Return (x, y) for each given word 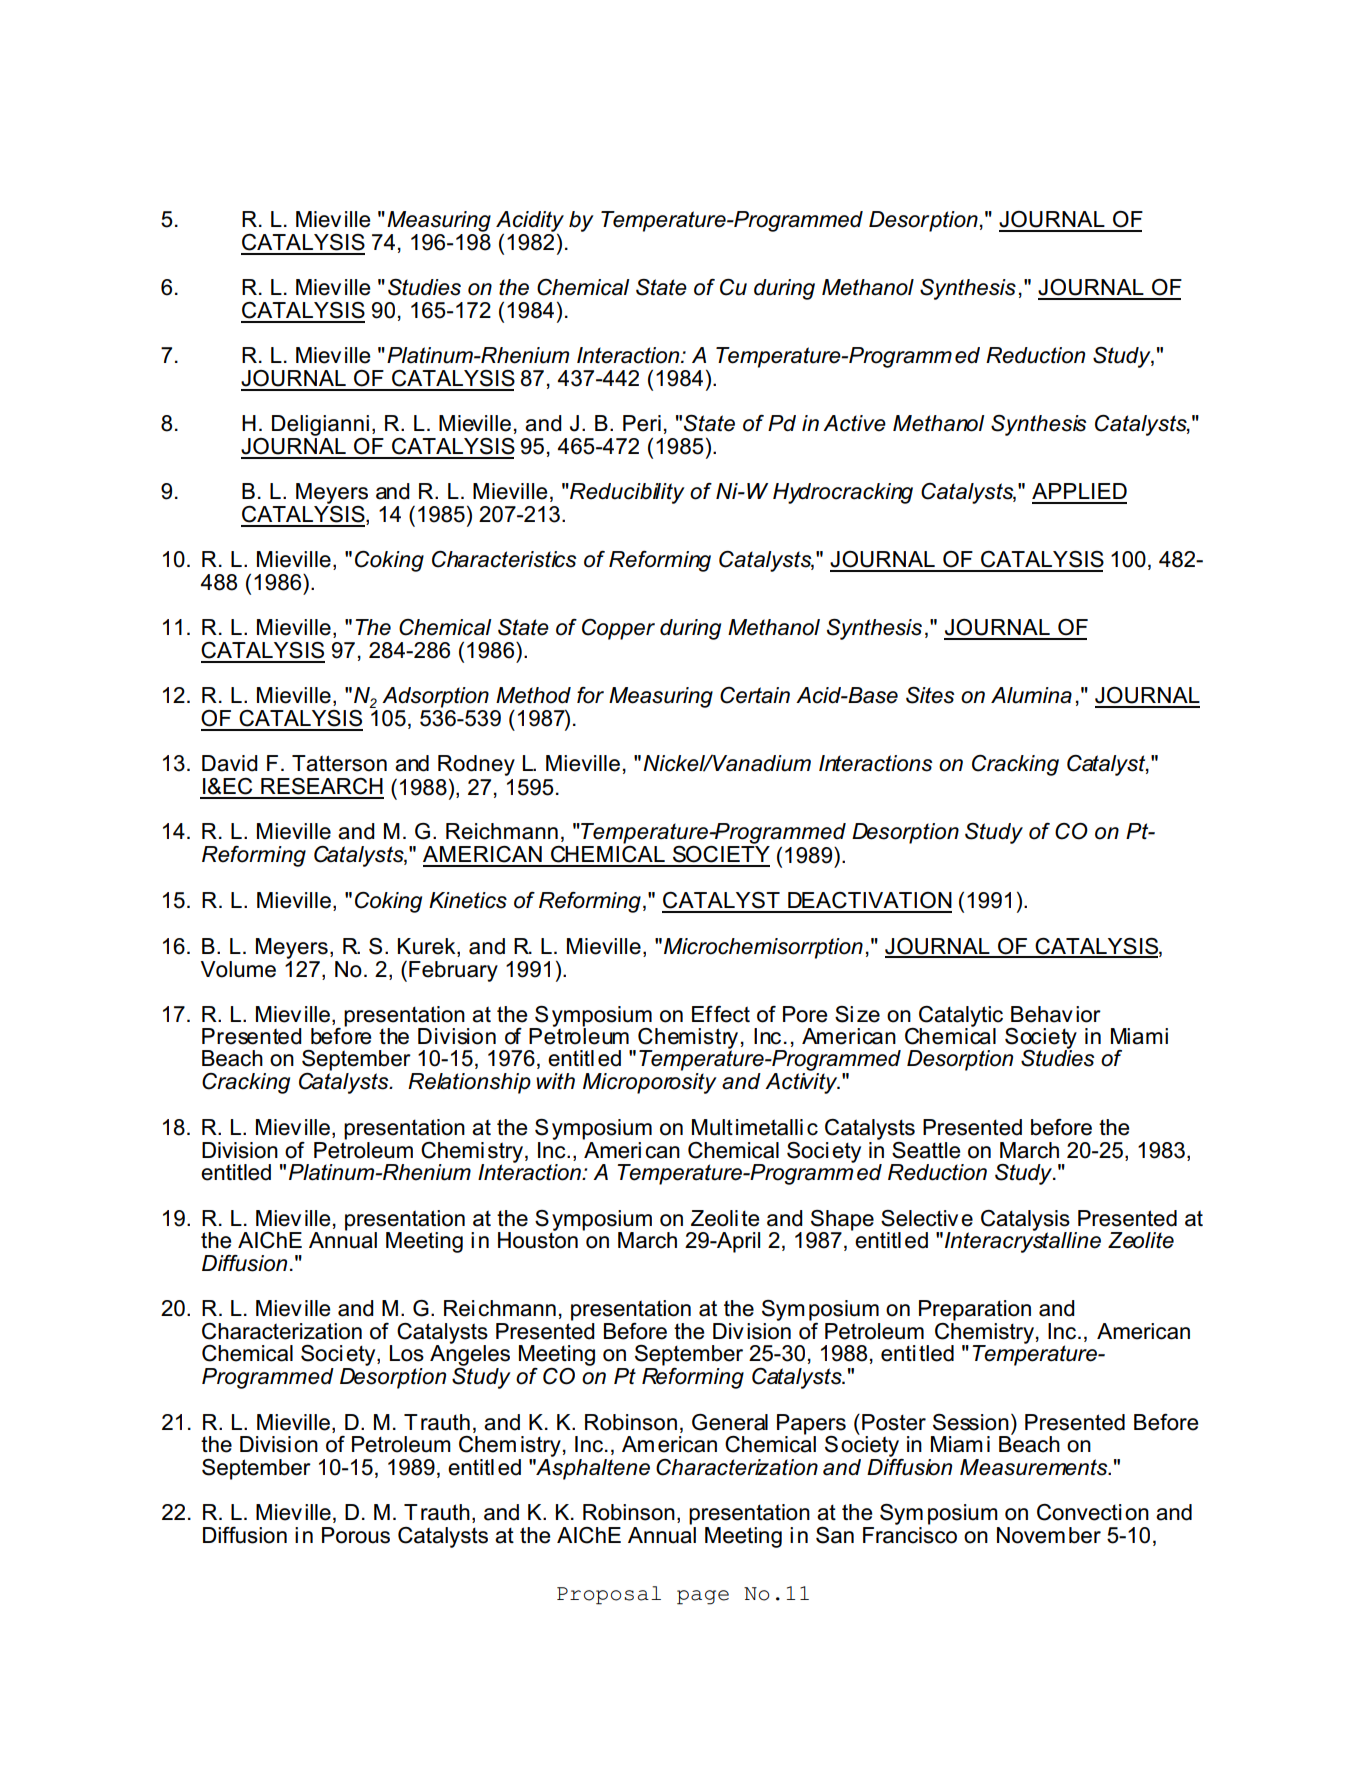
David (230, 763)
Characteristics (504, 559)
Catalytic (961, 1017)
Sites (930, 695)
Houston (538, 1239)
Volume (238, 969)
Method (533, 695)
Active (854, 423)
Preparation (975, 1310)
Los (407, 1353)
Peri (642, 423)
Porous (356, 1535)
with (555, 1081)
